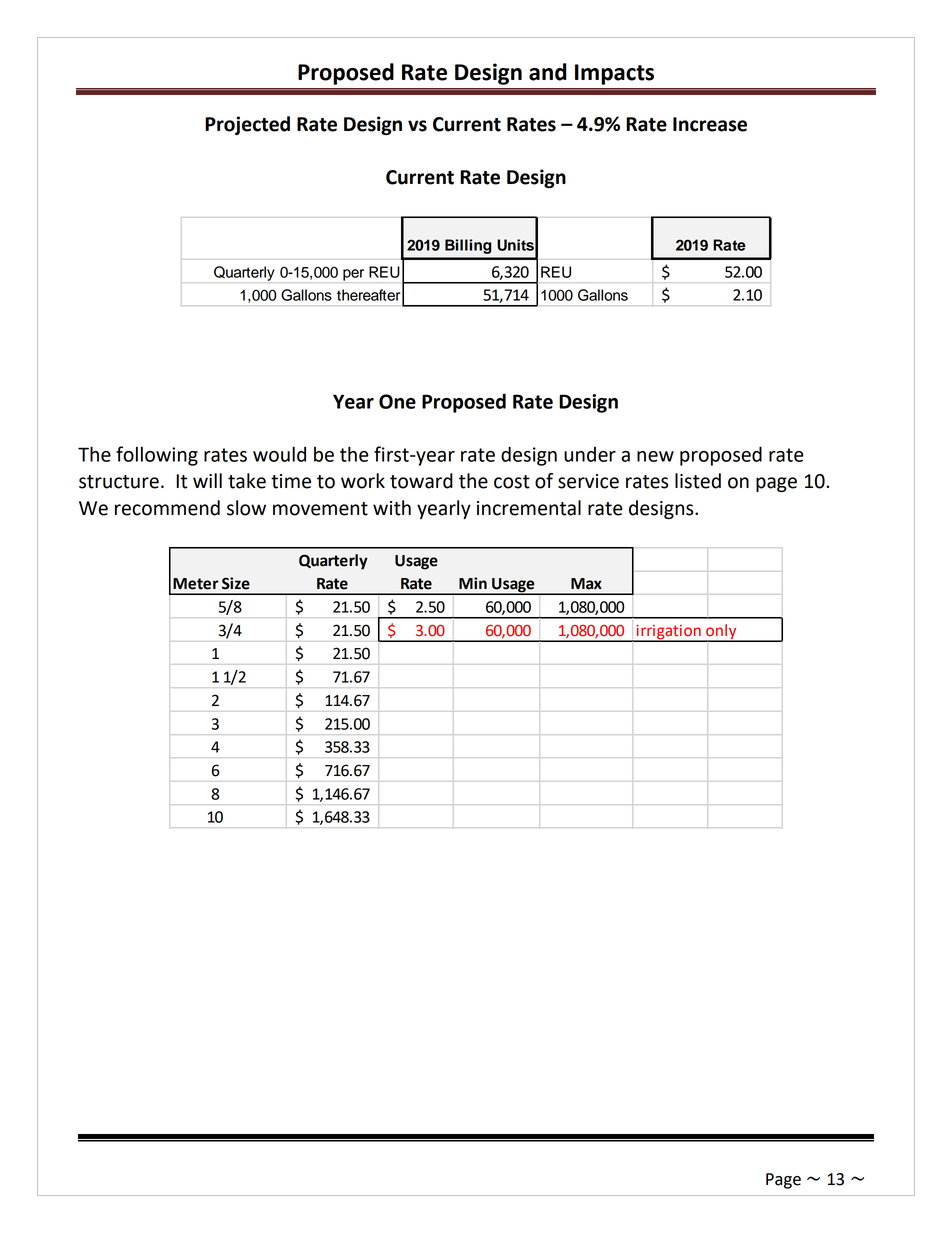  What do you see at coordinates (614, 74) in the screenshot?
I see `Impacts` at bounding box center [614, 74].
